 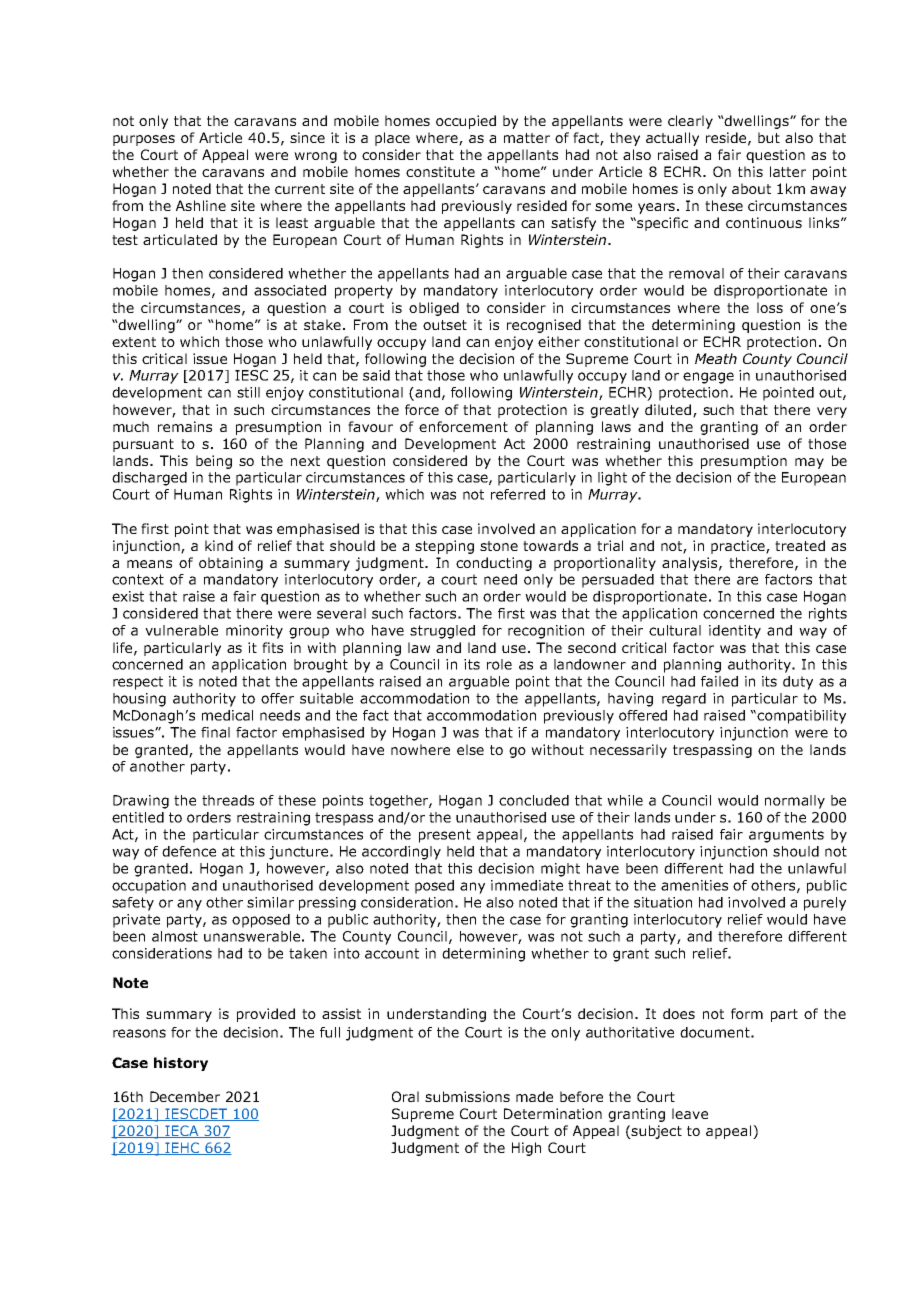 I want to click on December, so click(x=185, y=1096).
